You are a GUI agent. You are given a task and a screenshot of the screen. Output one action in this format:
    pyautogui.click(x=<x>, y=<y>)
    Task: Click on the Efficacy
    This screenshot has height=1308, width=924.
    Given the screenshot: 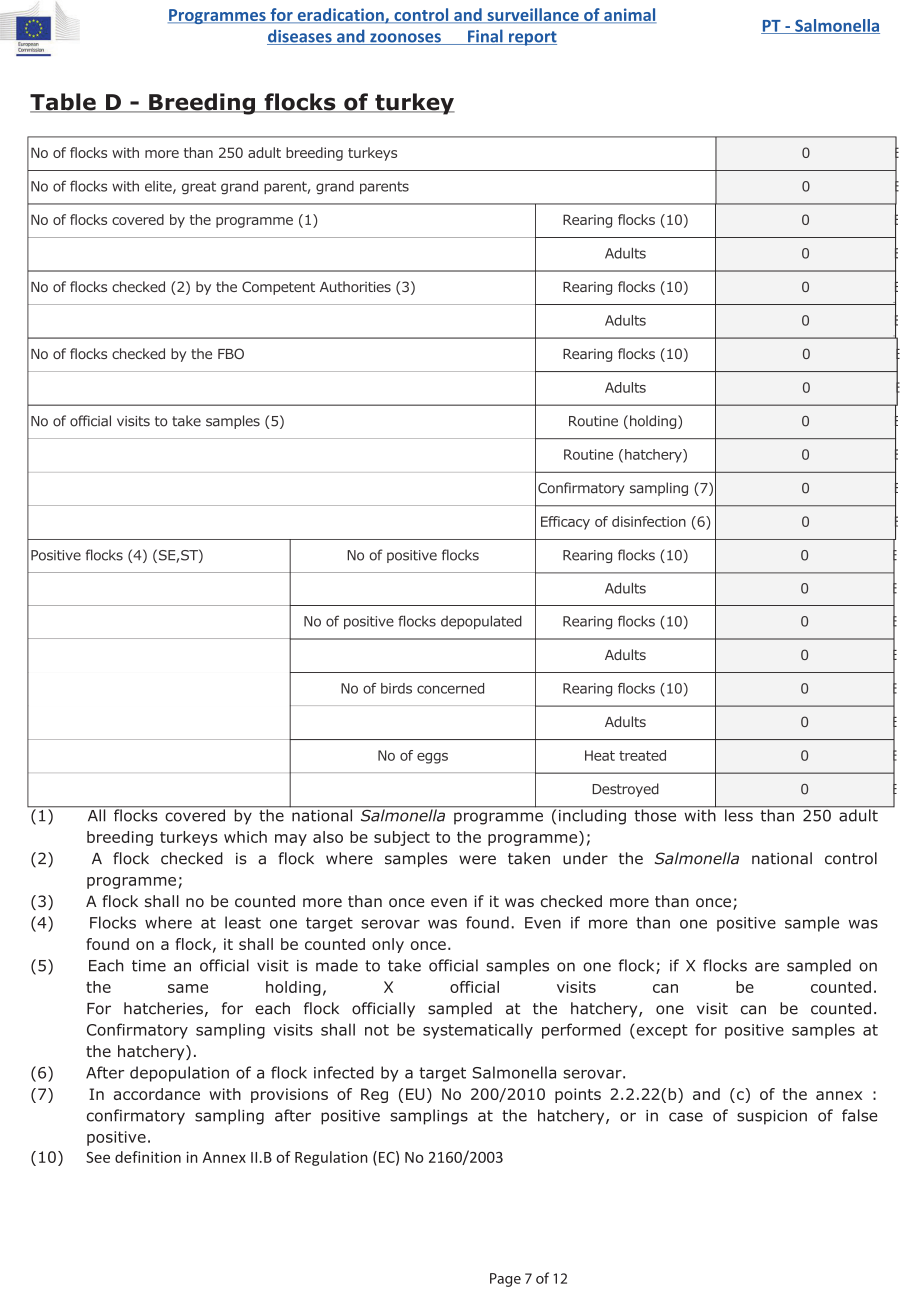 What is the action you would take?
    pyautogui.click(x=565, y=523)
